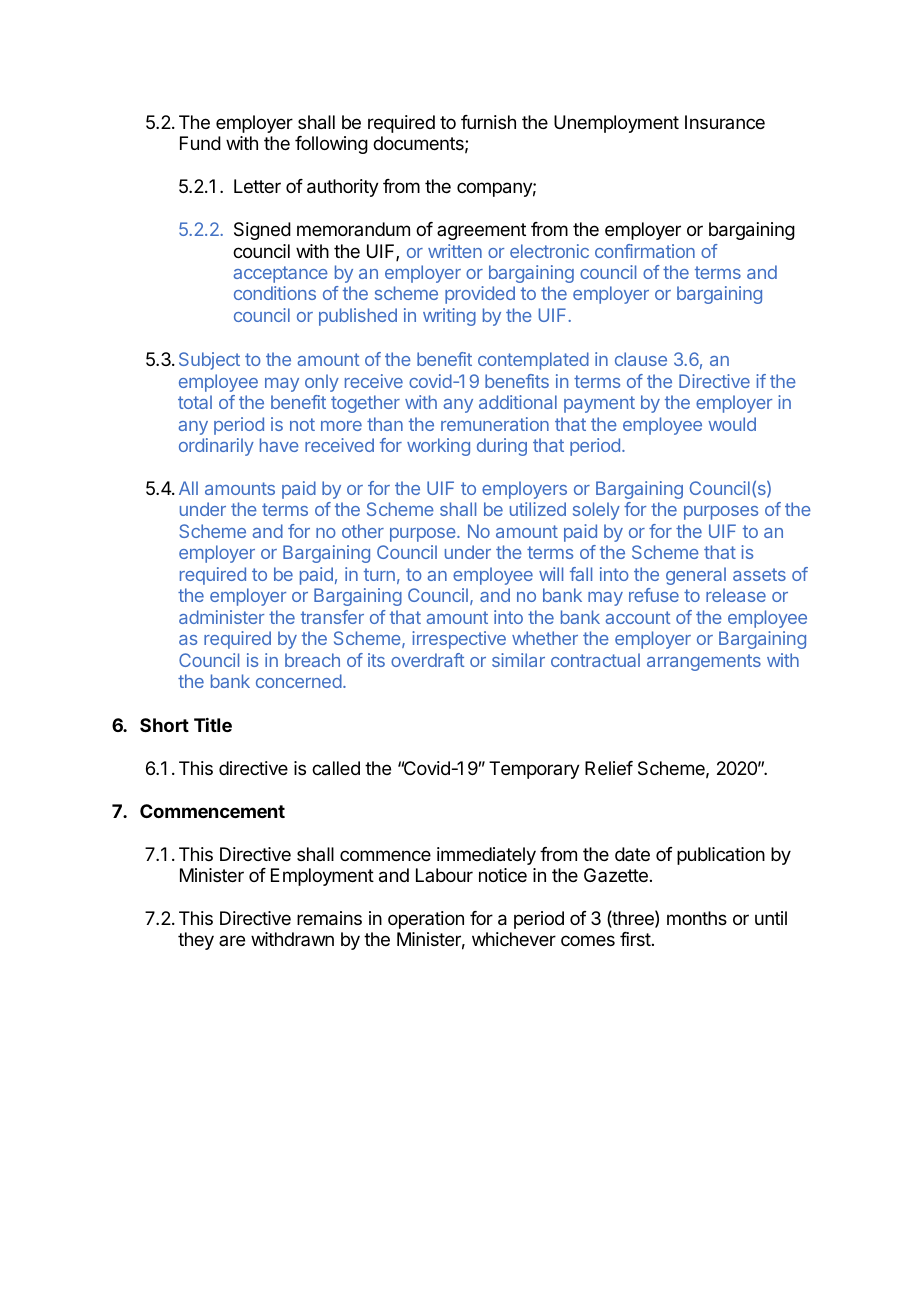 Image resolution: width=924 pixels, height=1308 pixels. I want to click on Fund, so click(200, 143).
